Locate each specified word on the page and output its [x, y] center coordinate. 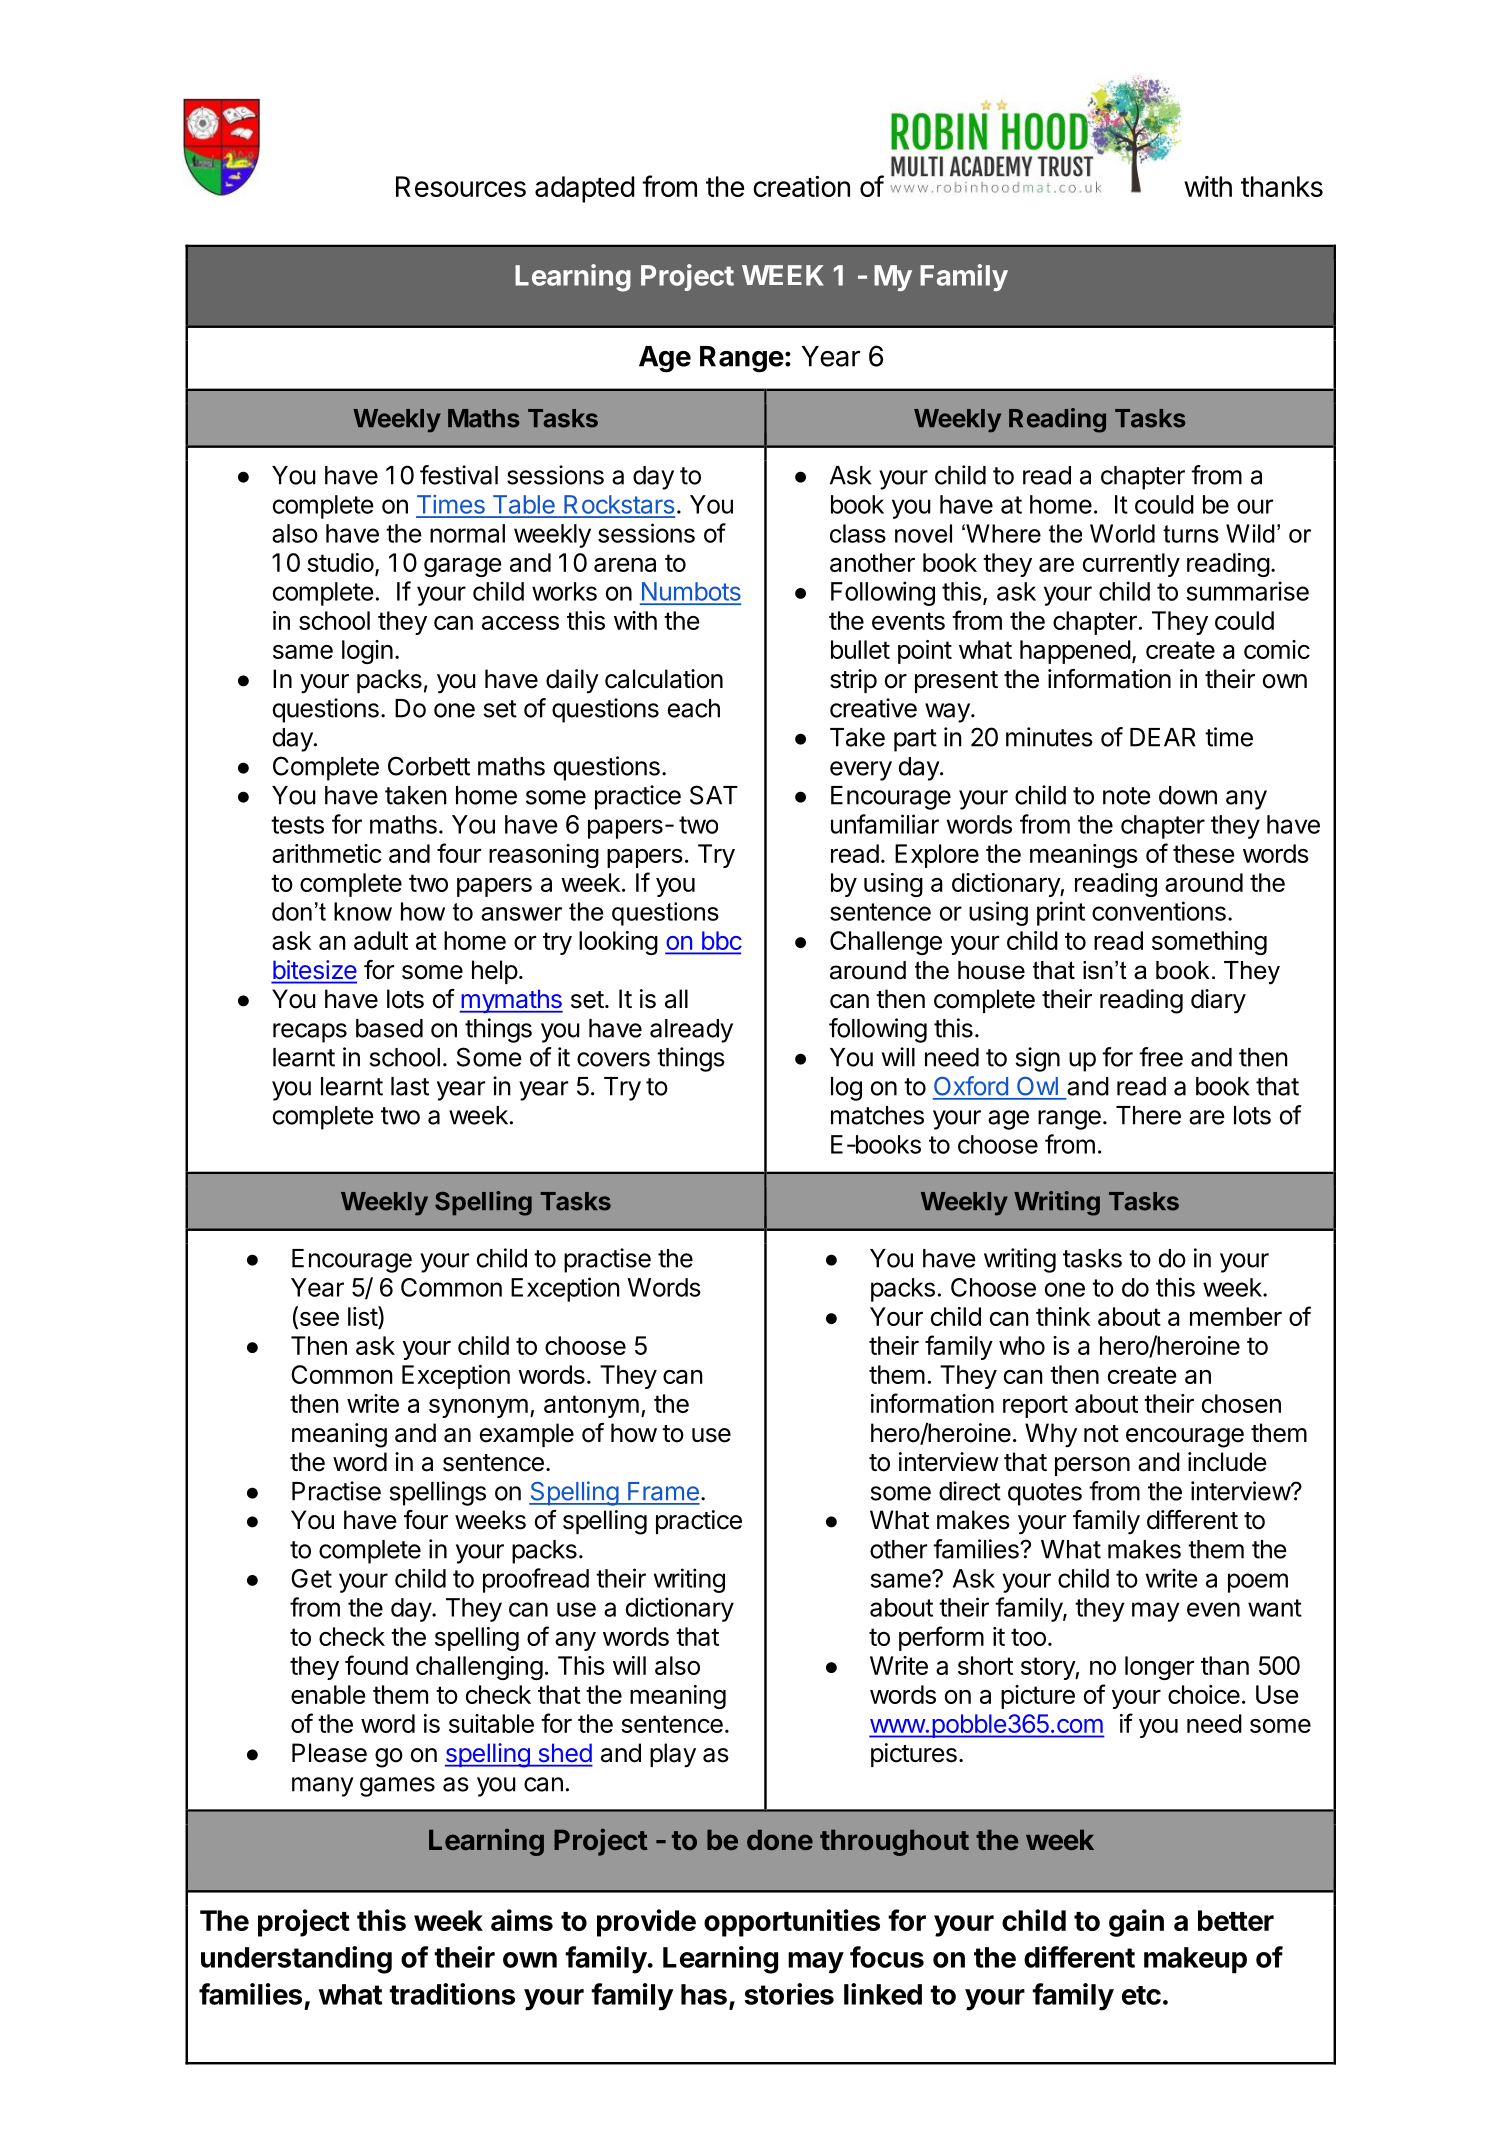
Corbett [429, 766]
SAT [714, 795]
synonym [478, 1408]
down [1188, 795]
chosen [1241, 1403]
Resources [461, 186]
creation [801, 186]
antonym [591, 1406]
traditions [452, 1994]
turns [1191, 534]
